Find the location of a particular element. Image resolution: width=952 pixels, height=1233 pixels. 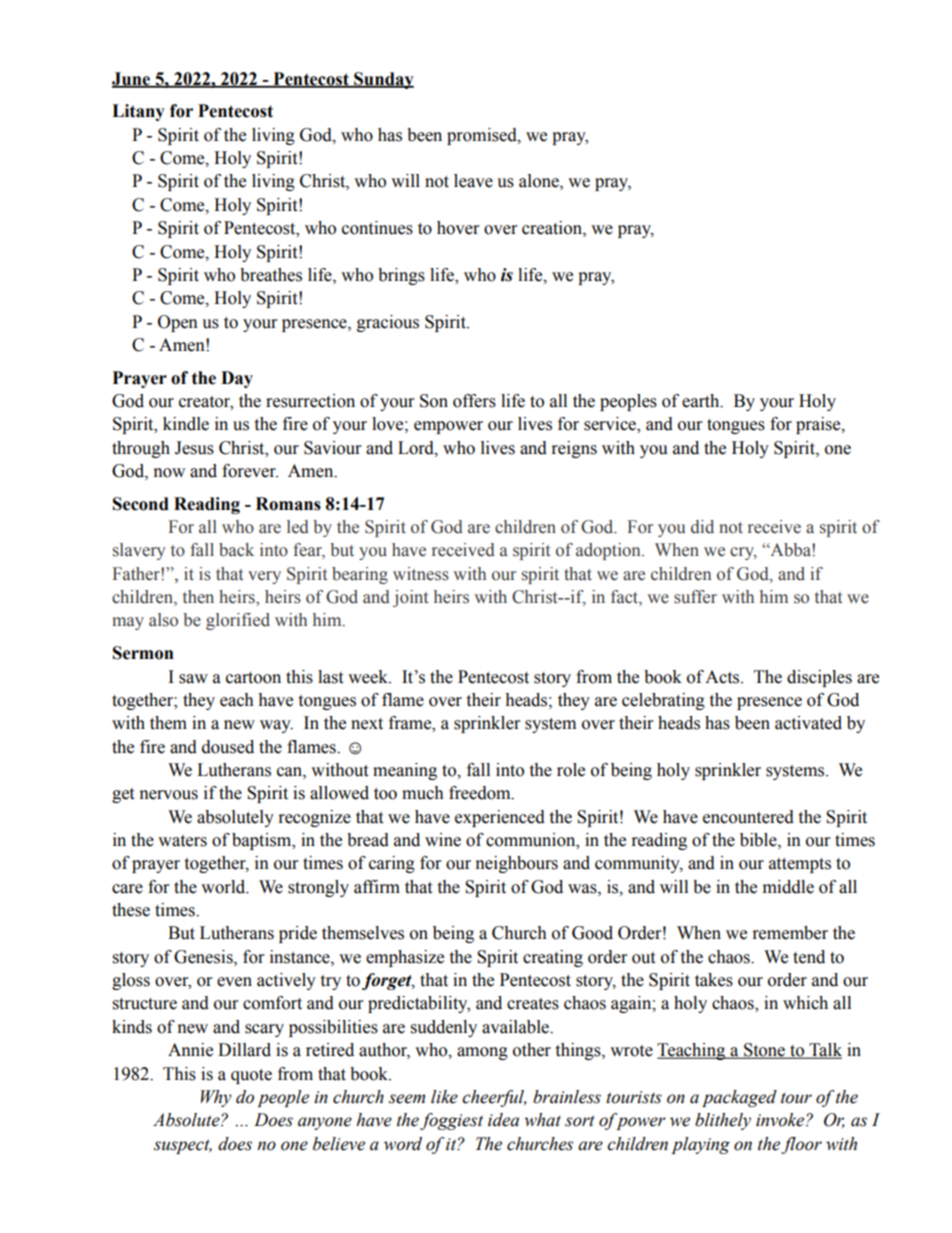

leave is located at coordinates (473, 181).
